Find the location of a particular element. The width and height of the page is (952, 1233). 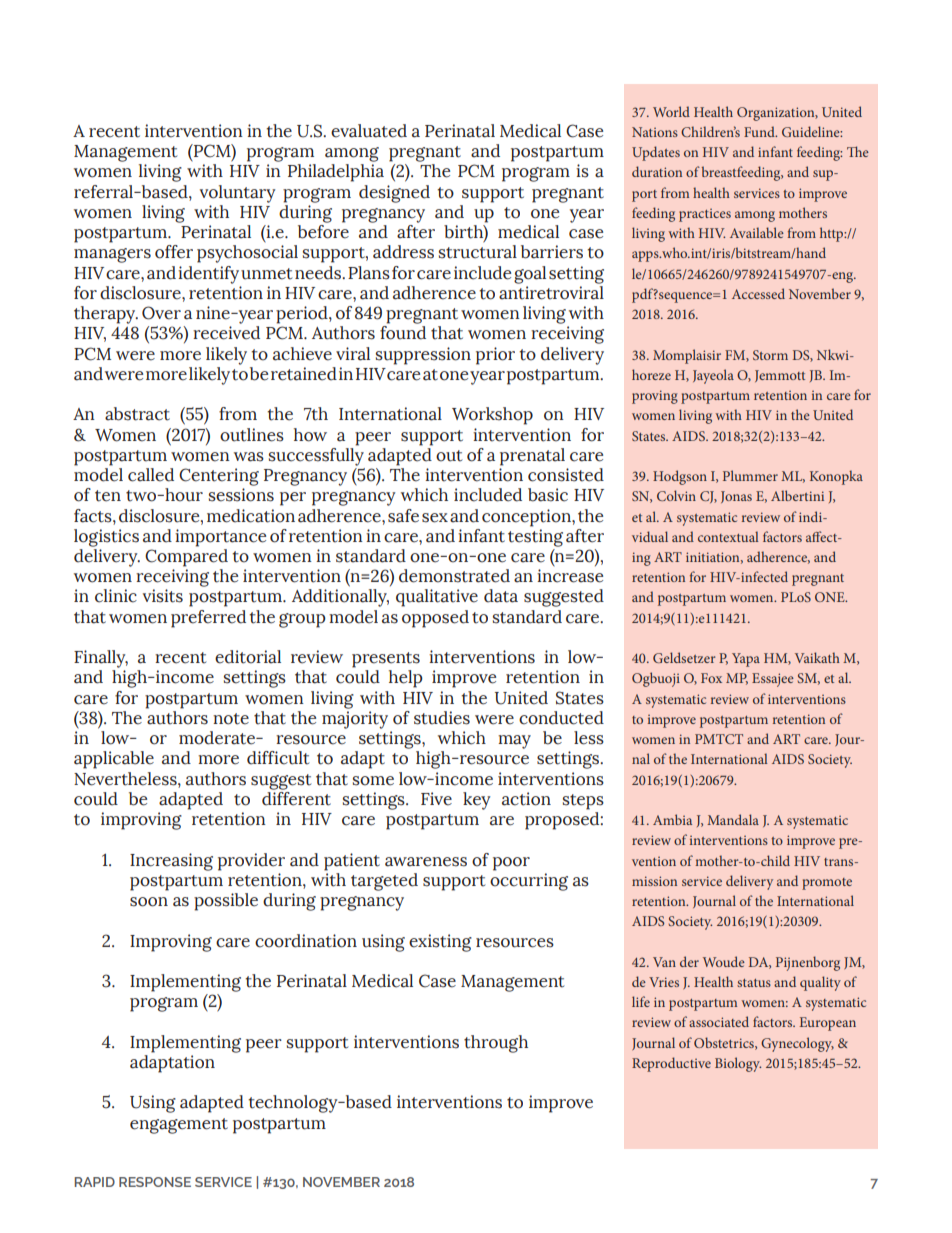

Mandala is located at coordinates (733, 819).
